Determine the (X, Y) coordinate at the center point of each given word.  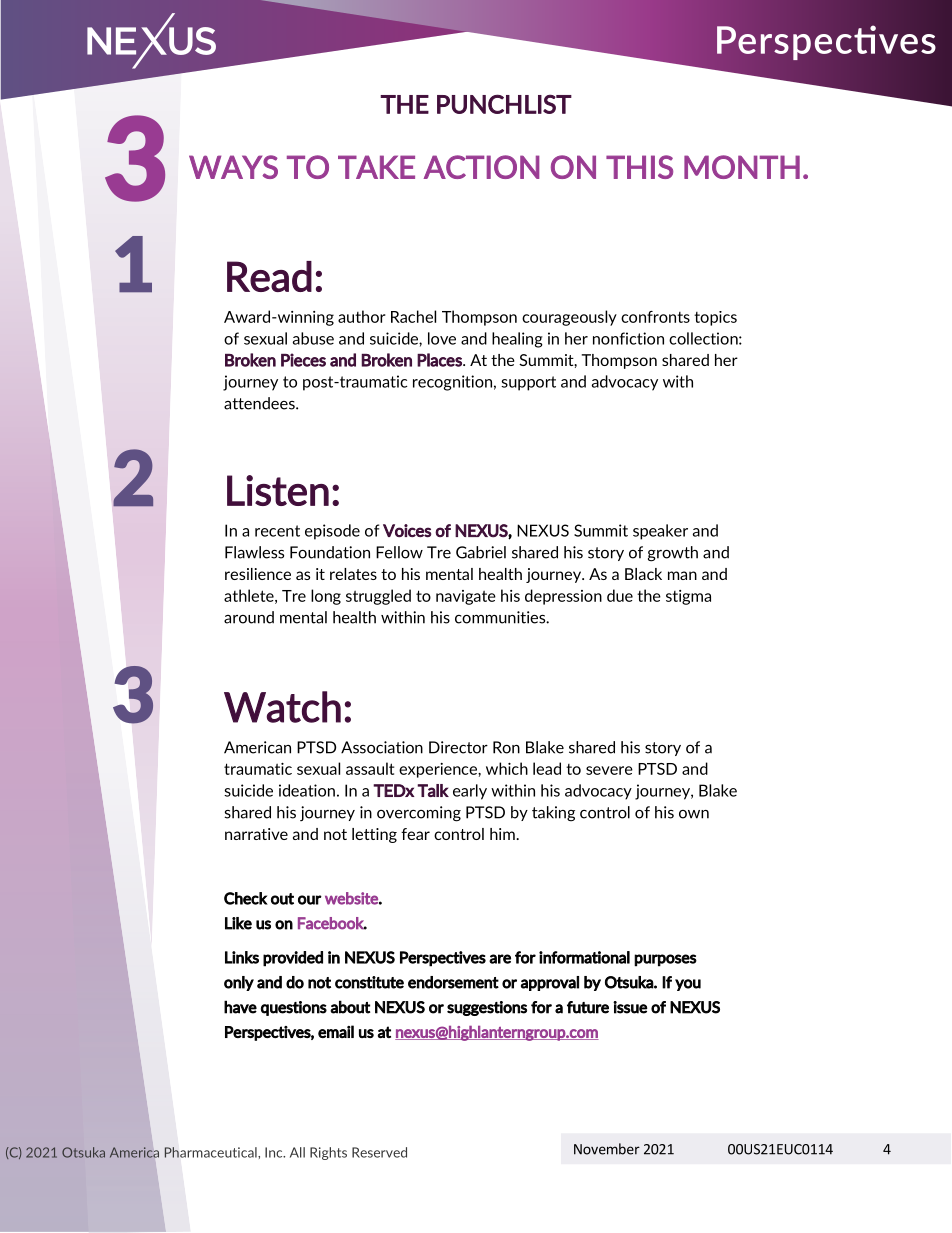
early (470, 792)
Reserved (379, 1152)
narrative (256, 834)
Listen (278, 490)
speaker (660, 532)
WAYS (233, 167)
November (607, 1149)
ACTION (482, 167)
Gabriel (481, 552)
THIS (639, 167)
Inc (275, 1152)
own (694, 814)
